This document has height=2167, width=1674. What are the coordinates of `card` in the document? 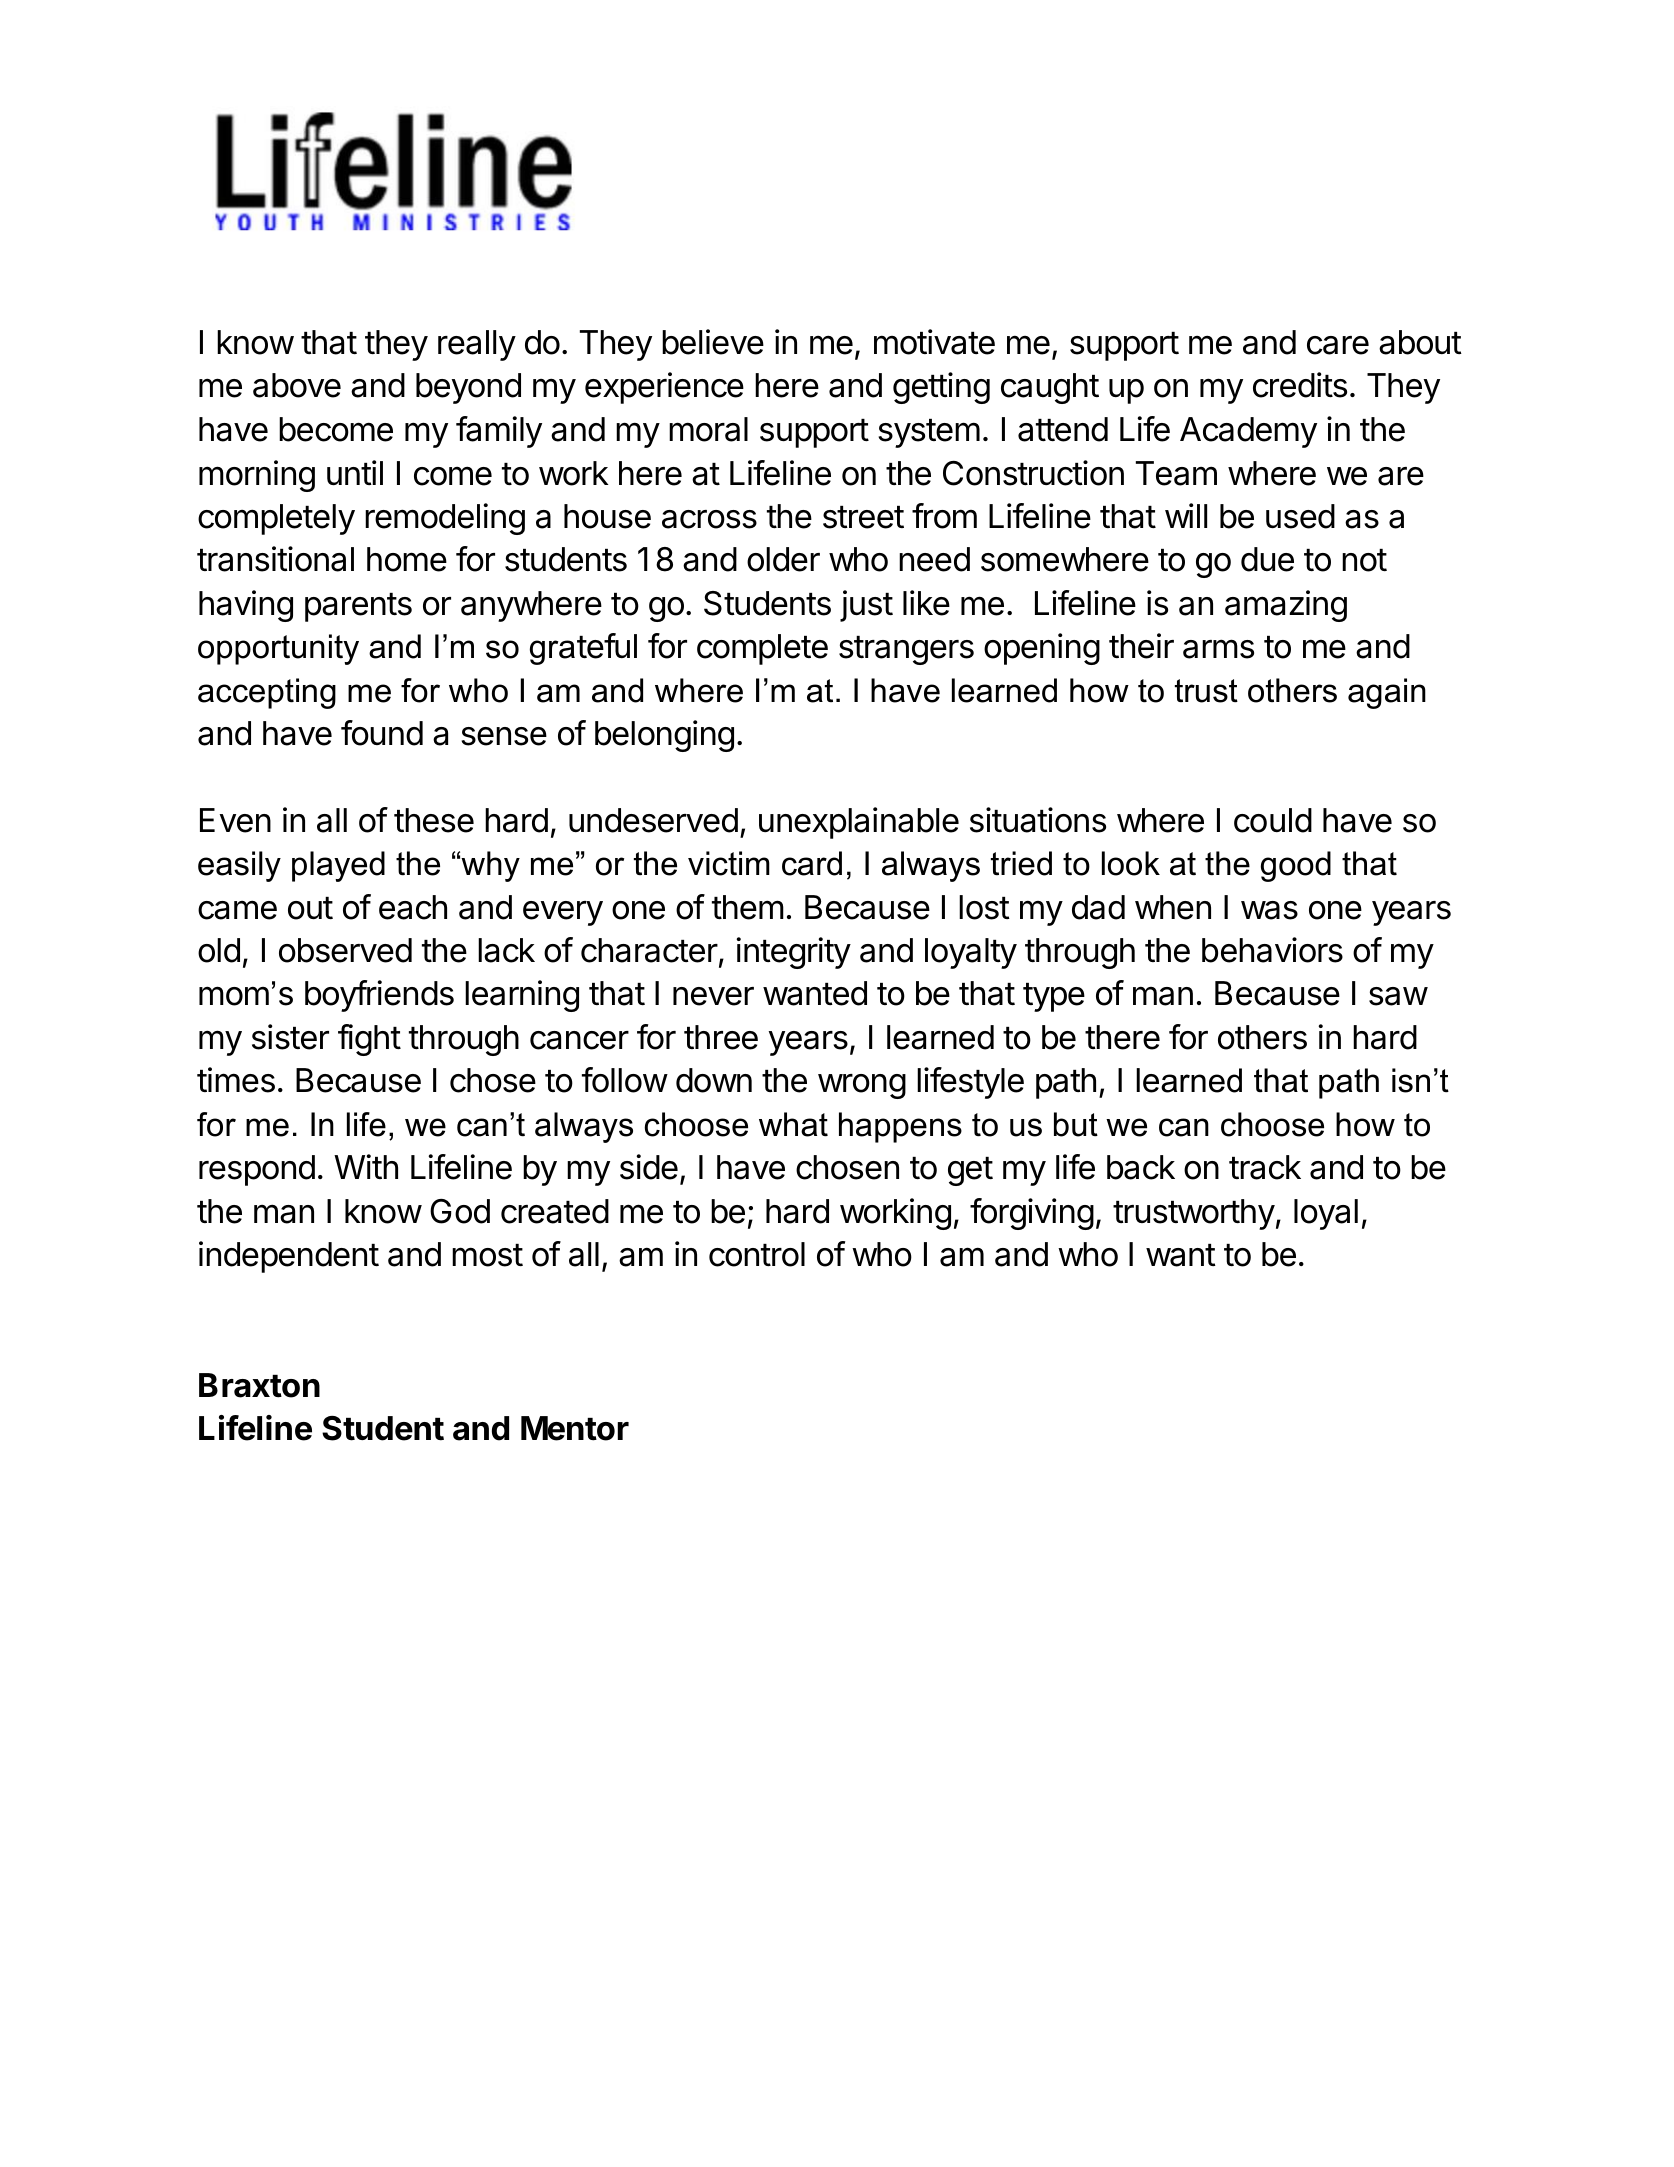 It's located at (812, 863).
